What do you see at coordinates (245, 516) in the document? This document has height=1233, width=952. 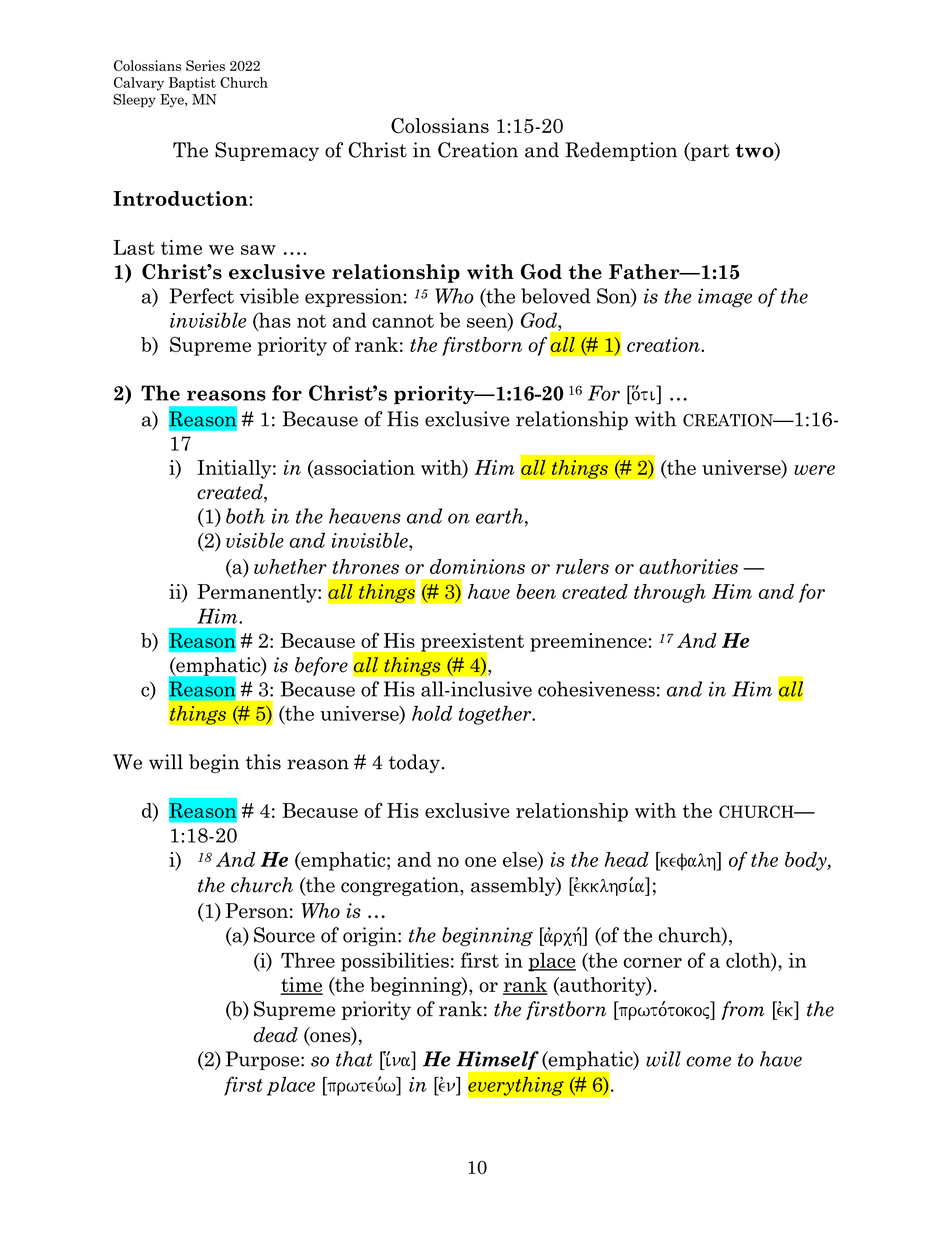 I see `both` at bounding box center [245, 516].
